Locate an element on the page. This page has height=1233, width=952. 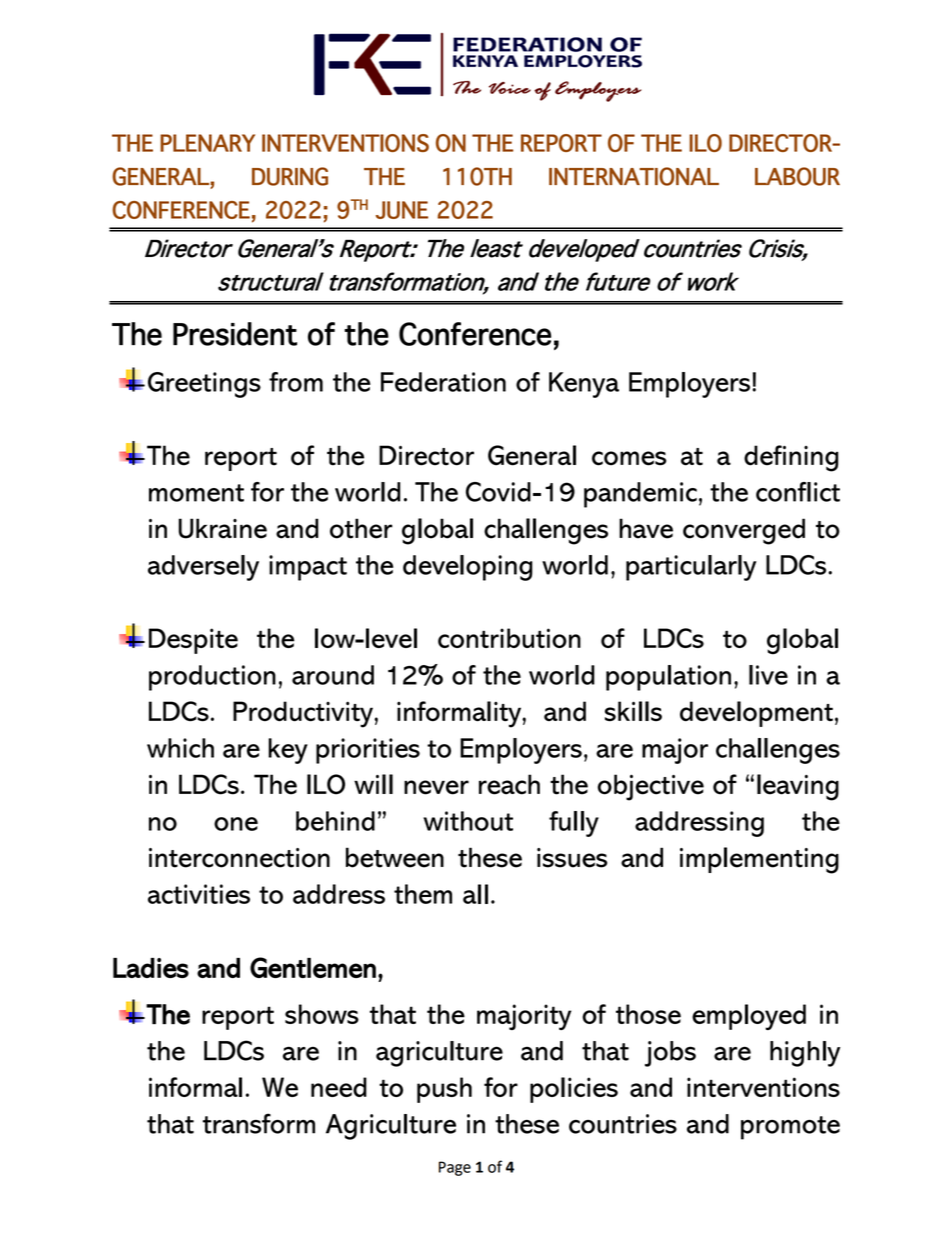
need is located at coordinates (339, 1087).
